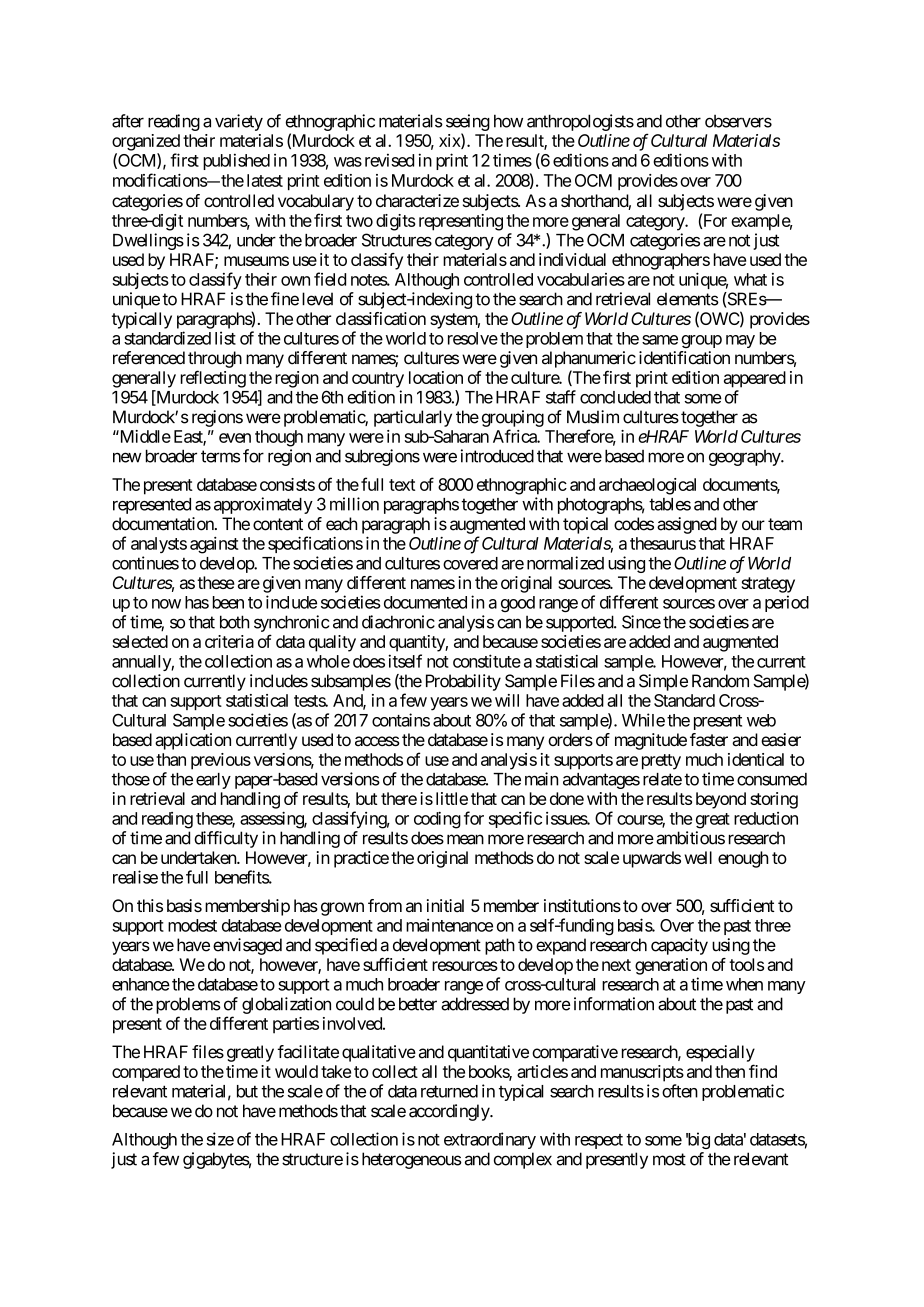  I want to click on seeing, so click(468, 122).
